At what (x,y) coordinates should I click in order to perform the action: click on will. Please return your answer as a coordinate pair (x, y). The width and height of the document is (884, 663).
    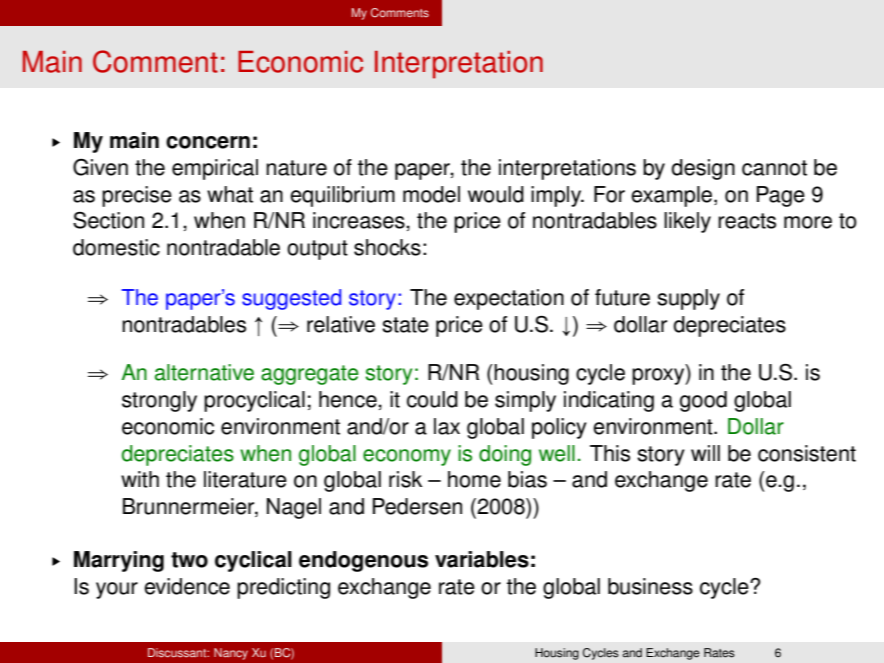
    Looking at the image, I should click on (705, 453).
